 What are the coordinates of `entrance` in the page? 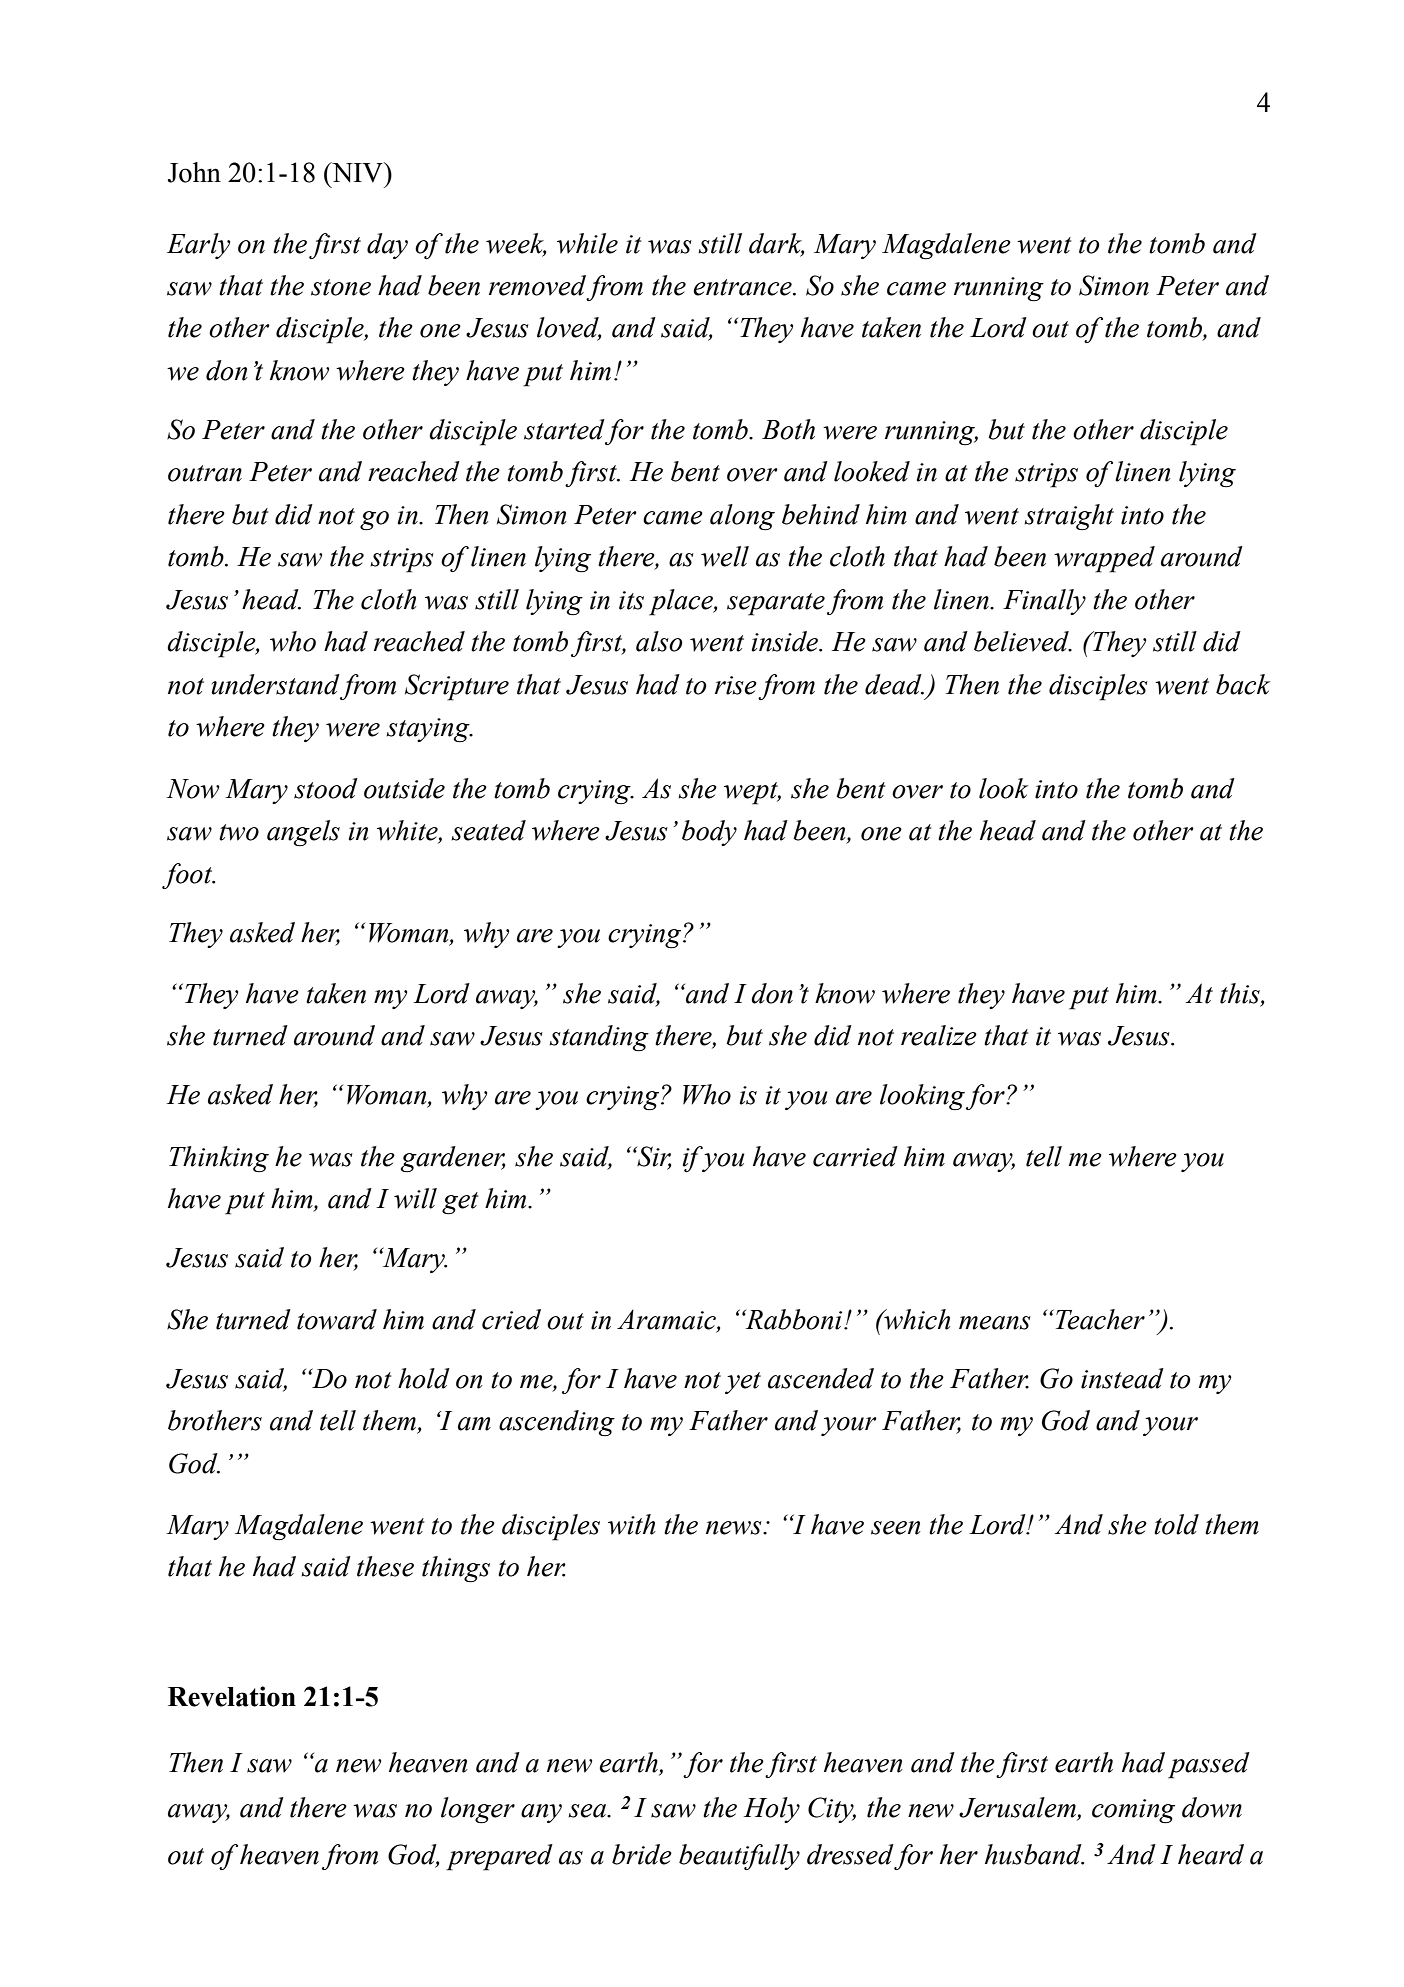 It's located at (743, 287).
